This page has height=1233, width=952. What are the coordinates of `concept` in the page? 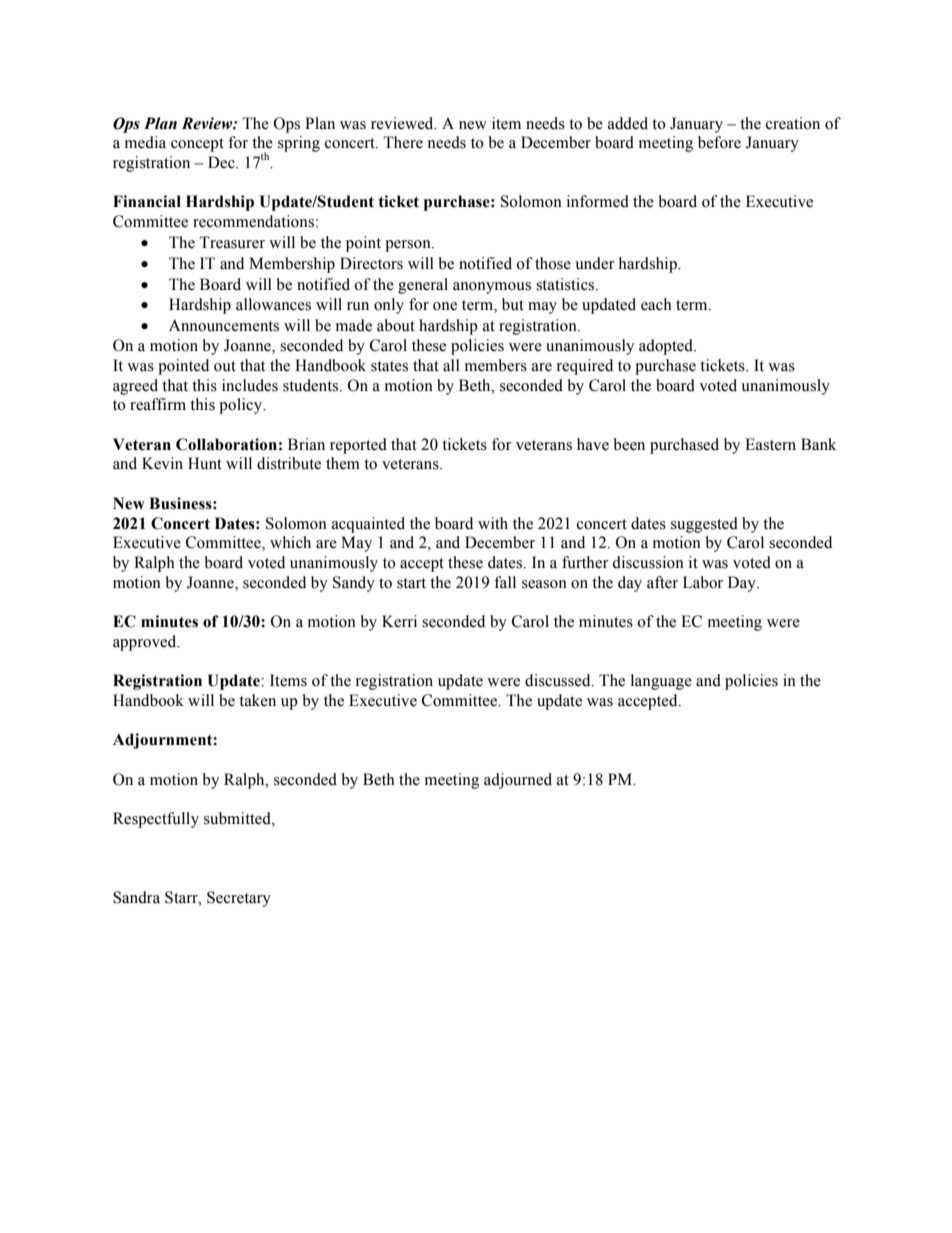 It's located at (197, 145).
